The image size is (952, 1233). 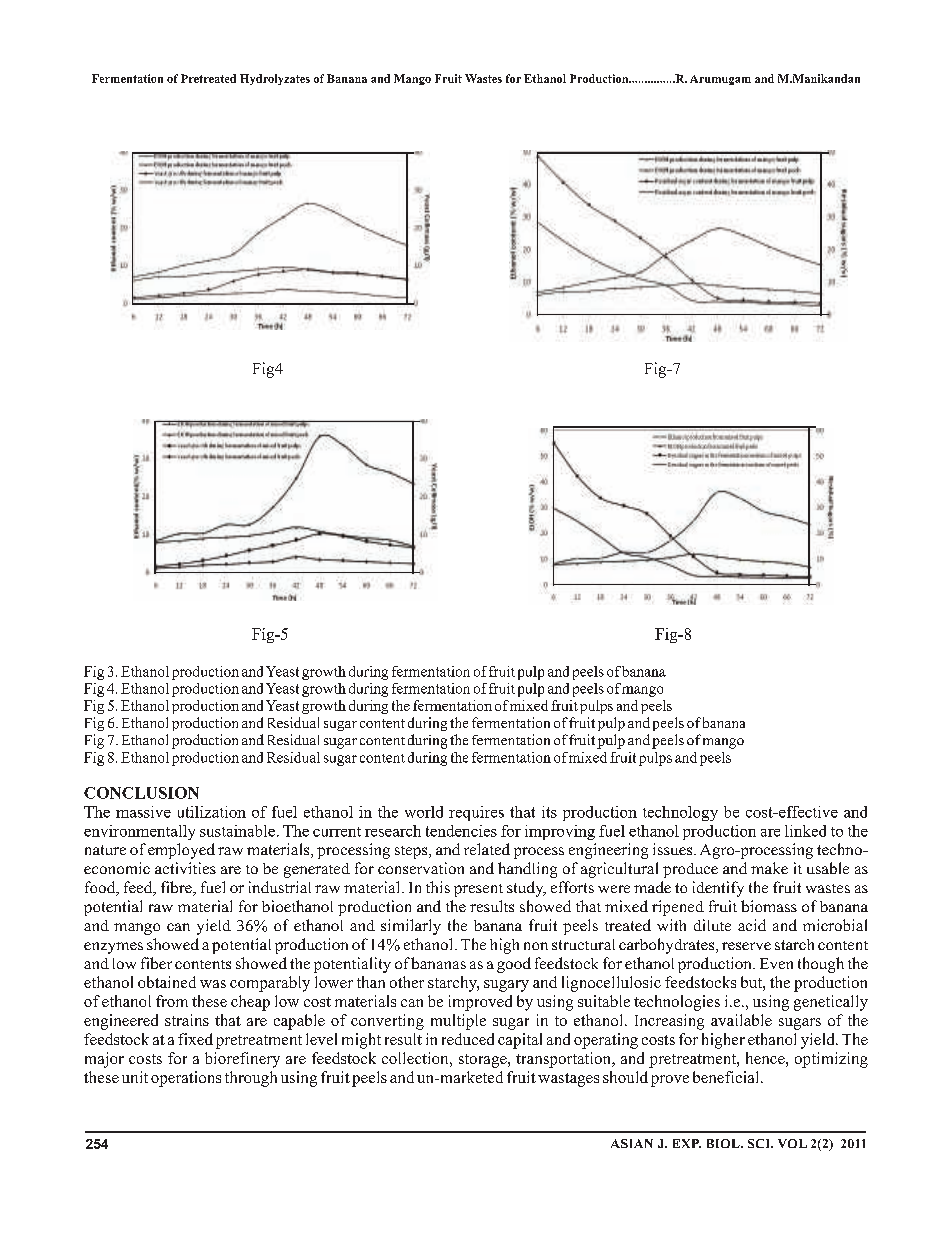 I want to click on SCI, so click(x=760, y=1143).
